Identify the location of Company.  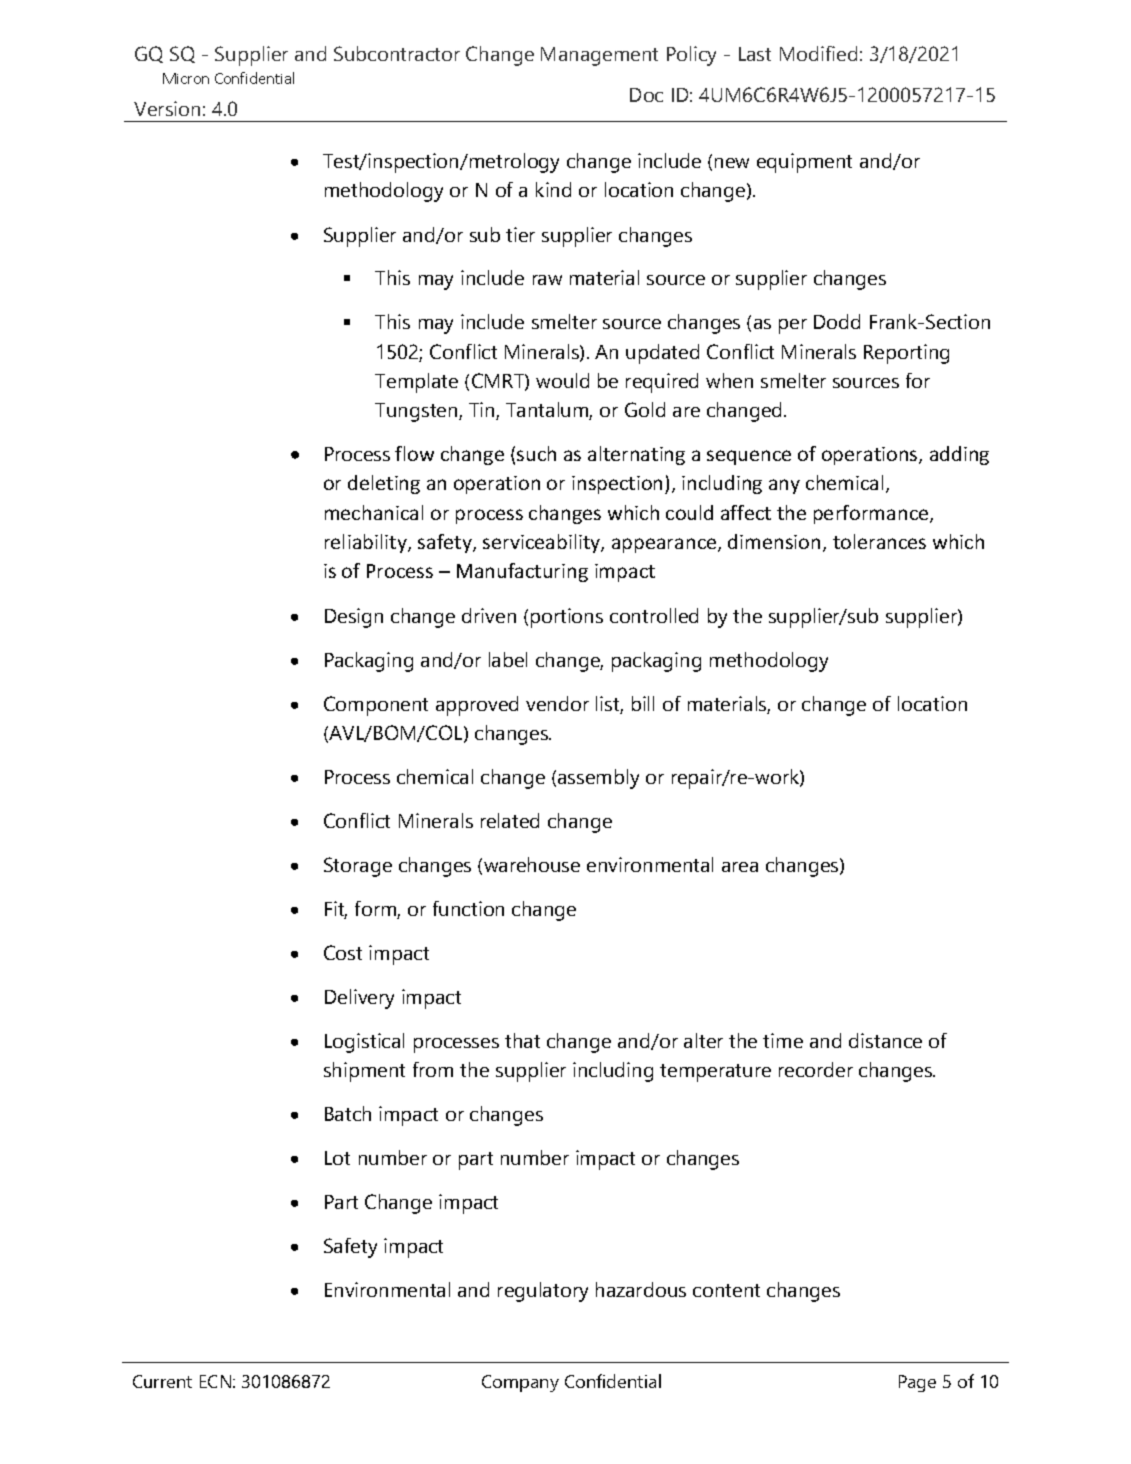
(520, 1383).
